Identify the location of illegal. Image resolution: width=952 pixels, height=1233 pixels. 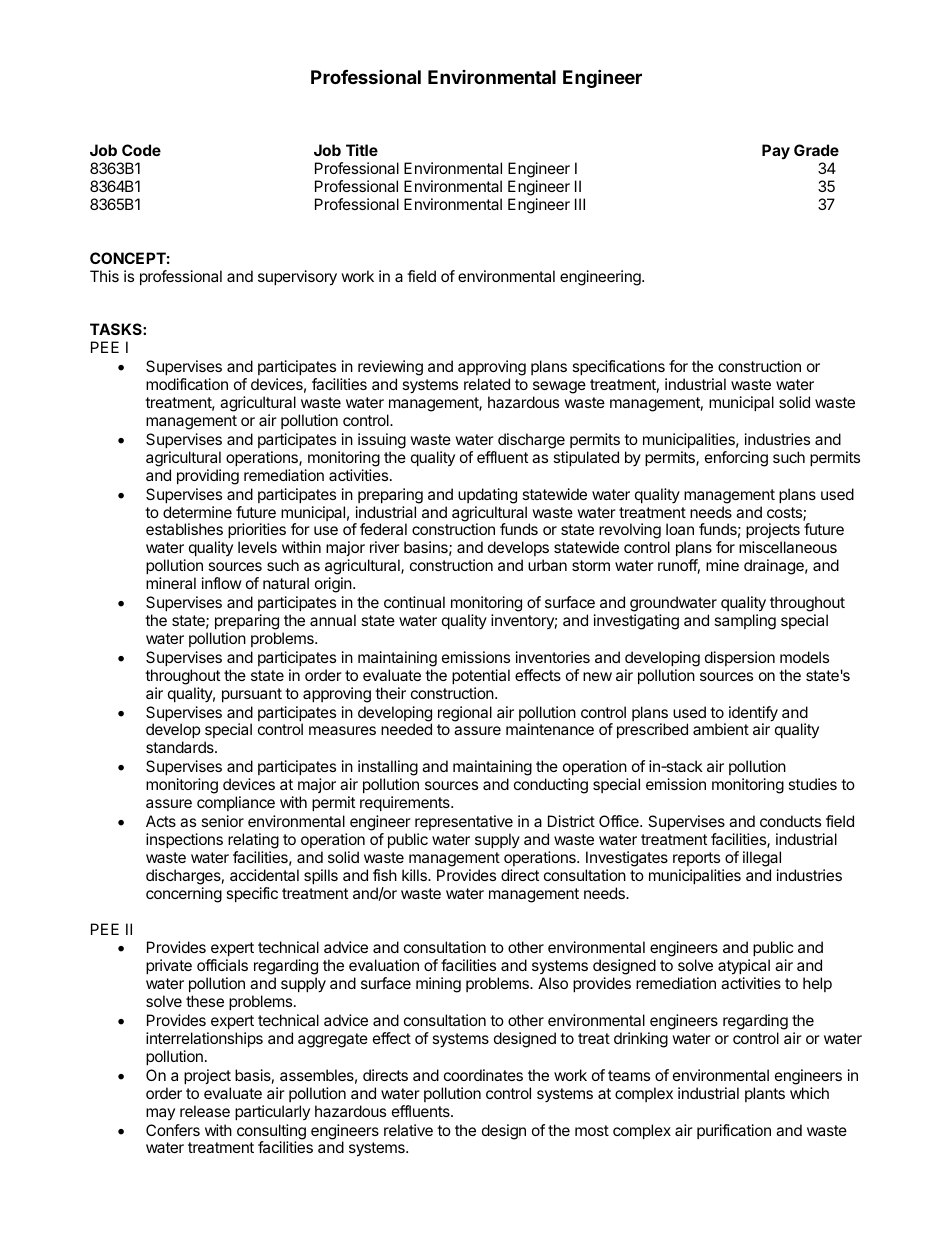
(762, 859).
